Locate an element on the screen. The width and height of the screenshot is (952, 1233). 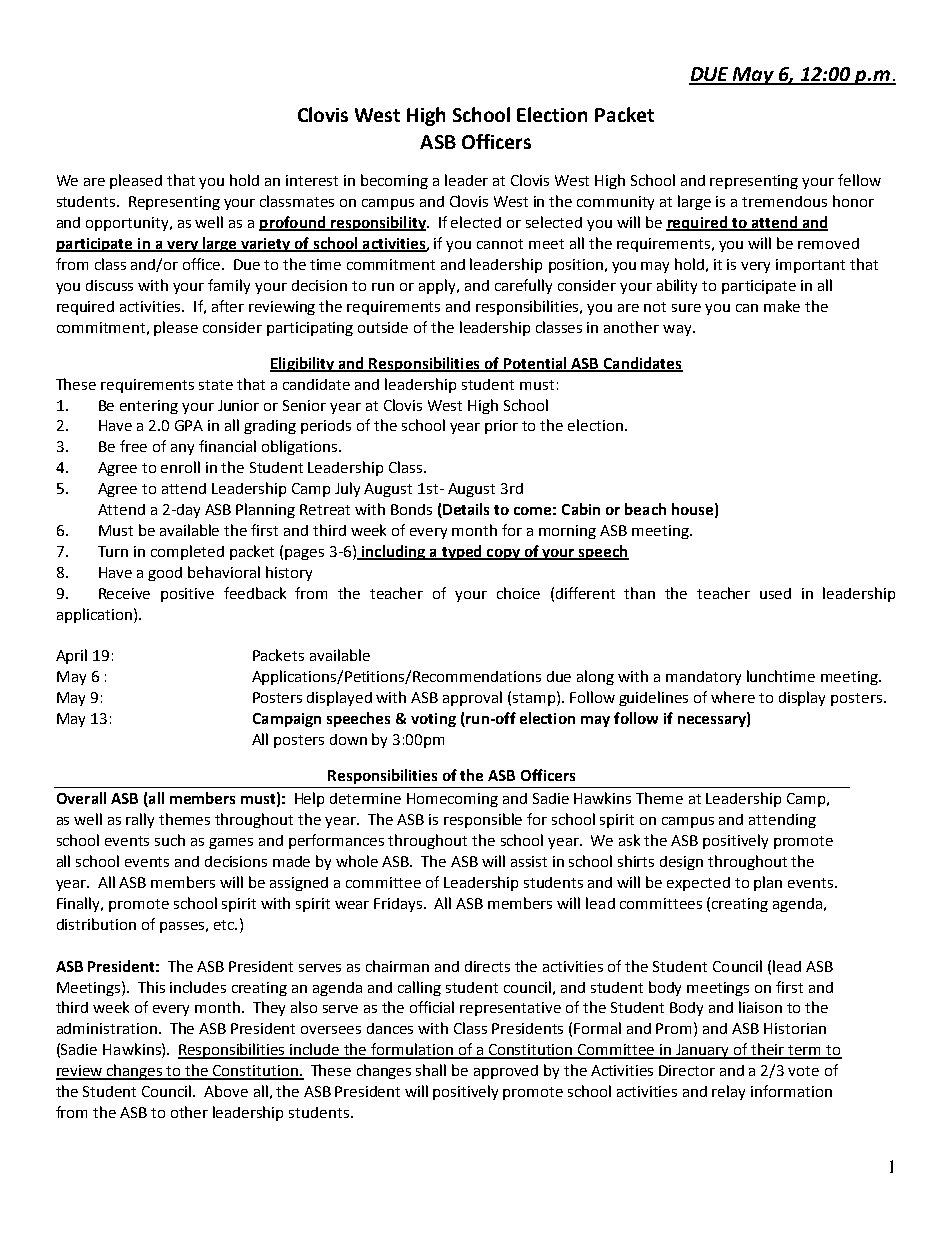
tremendous is located at coordinates (784, 201).
